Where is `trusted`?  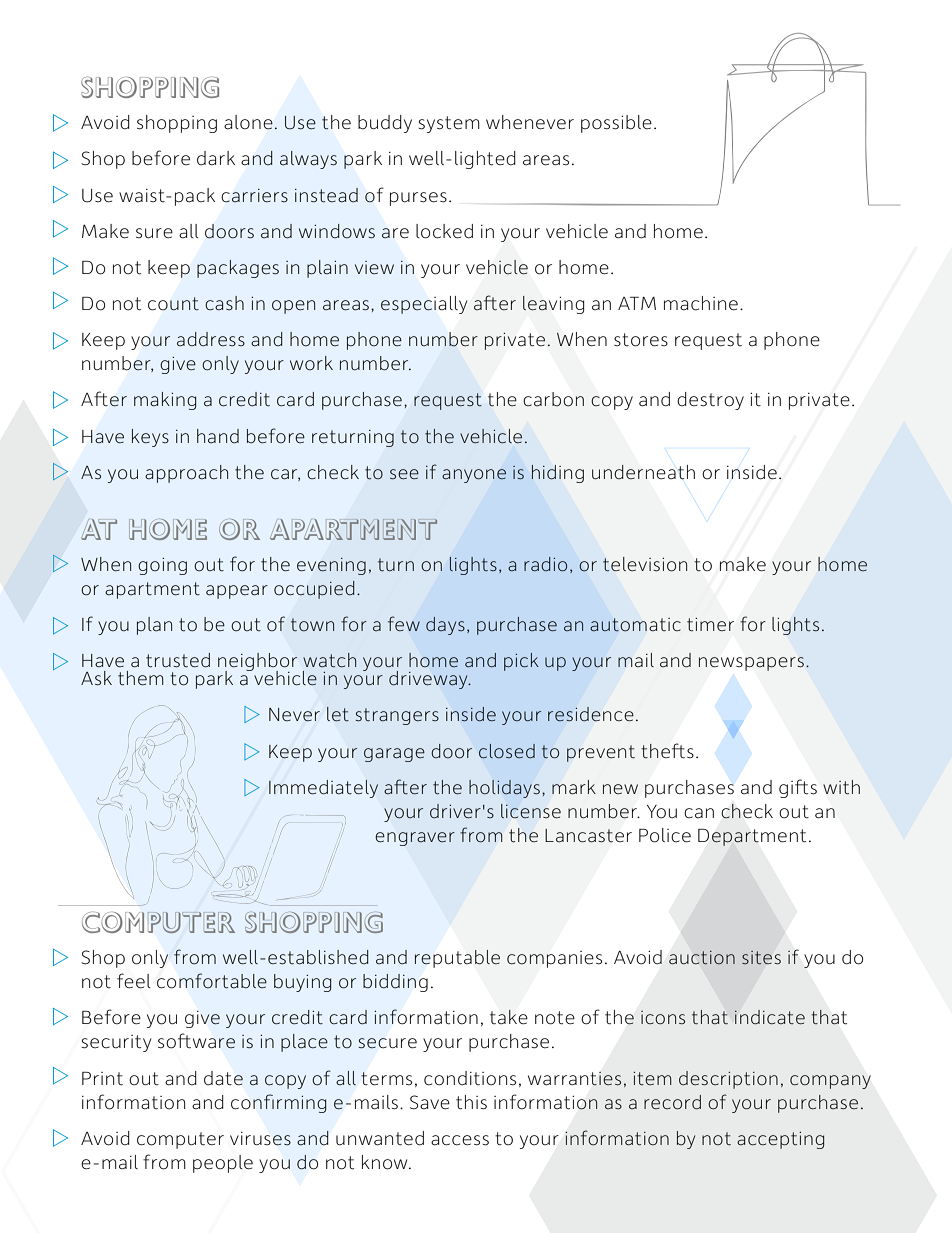
trusted is located at coordinates (178, 660).
